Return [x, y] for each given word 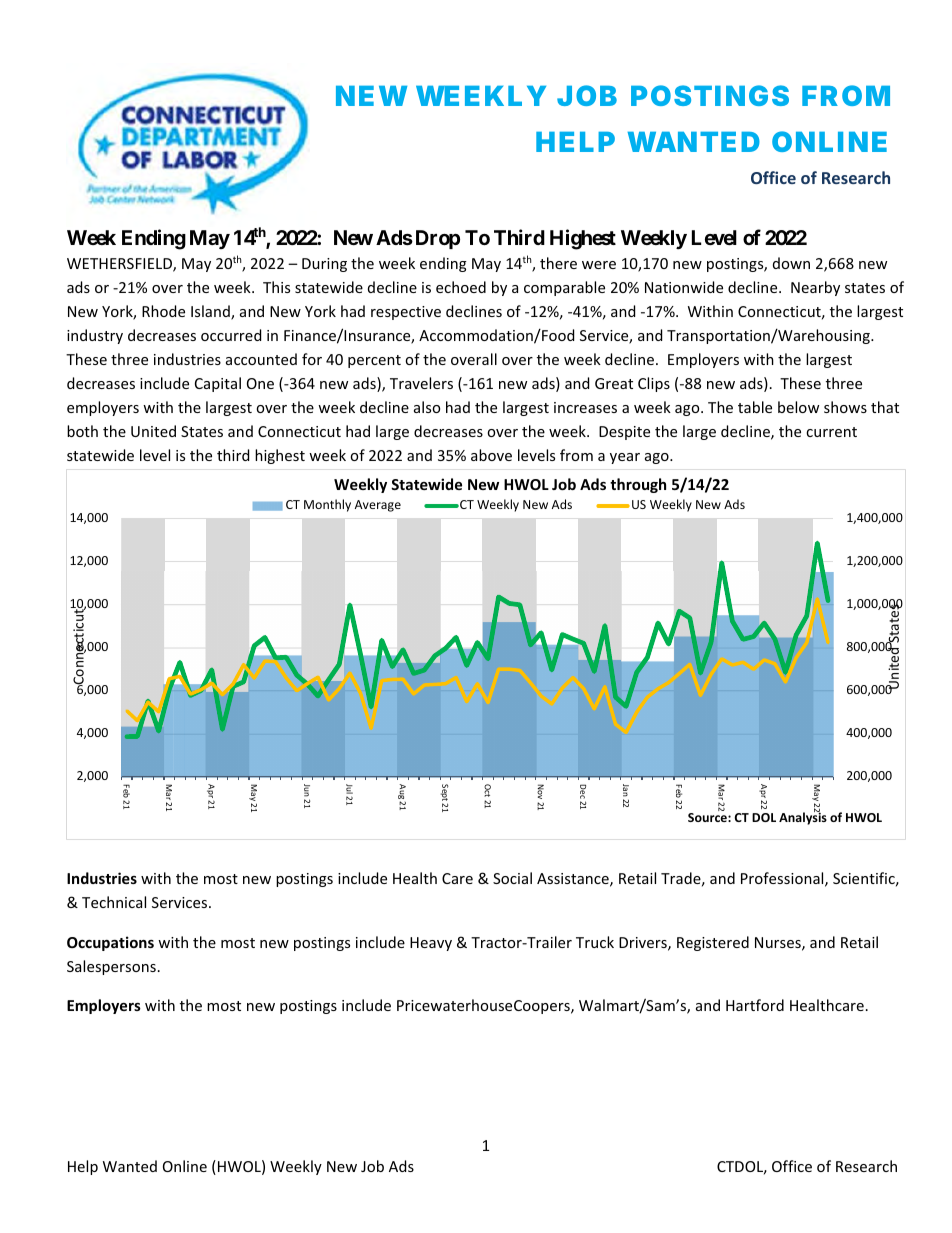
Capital [218, 384]
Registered [713, 943]
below [798, 407]
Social [512, 878]
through [638, 485]
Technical [114, 902]
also [427, 407]
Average [378, 506]
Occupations [110, 943]
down [791, 263]
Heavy [431, 944]
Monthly [327, 505]
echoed [461, 287]
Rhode [163, 311]
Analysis [803, 818]
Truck [595, 942]
